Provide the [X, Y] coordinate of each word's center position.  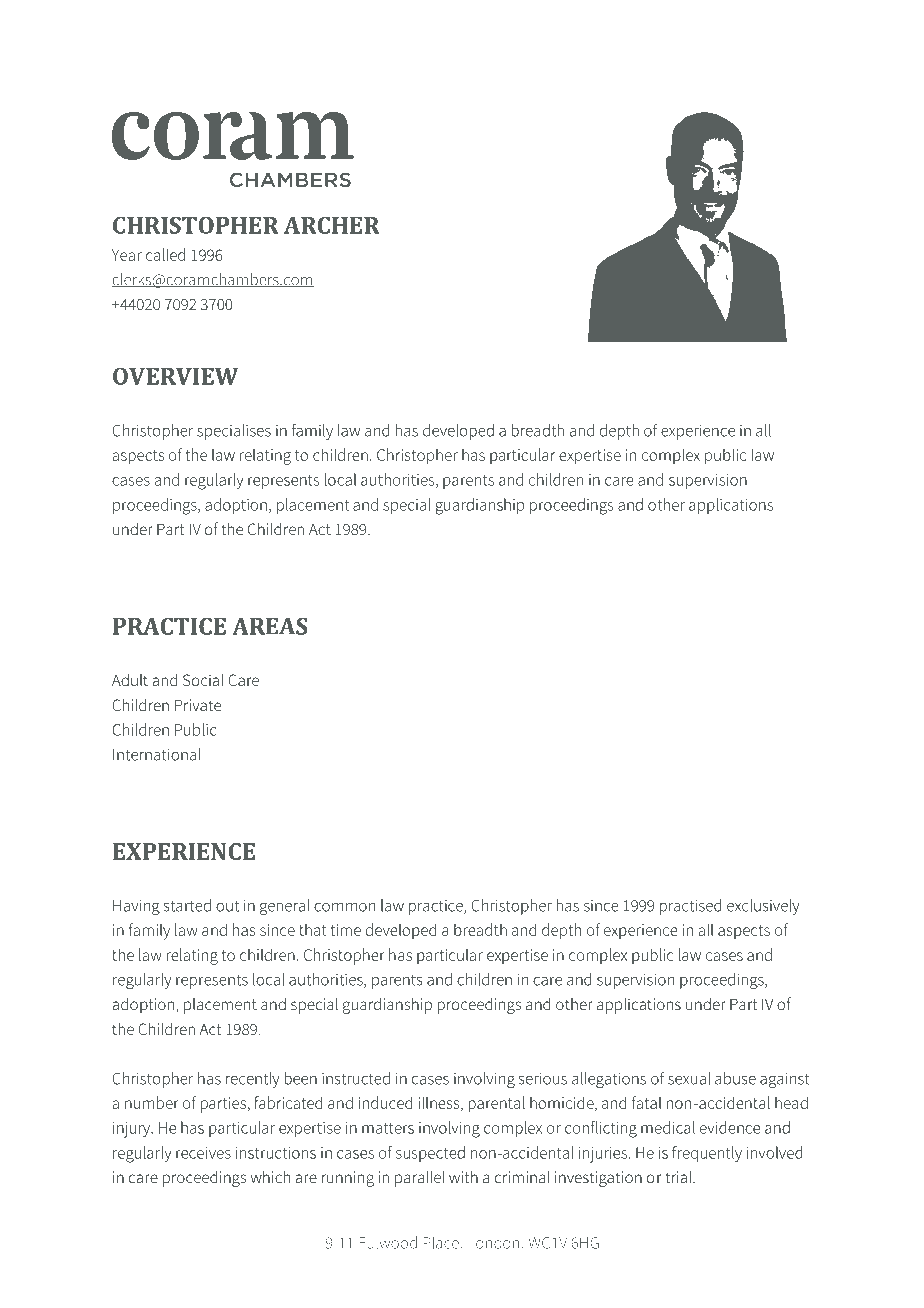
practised [691, 907]
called [165, 254]
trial [679, 1177]
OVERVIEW [176, 376]
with [463, 1176]
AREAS [270, 626]
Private [198, 705]
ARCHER [332, 225]
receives [203, 1153]
